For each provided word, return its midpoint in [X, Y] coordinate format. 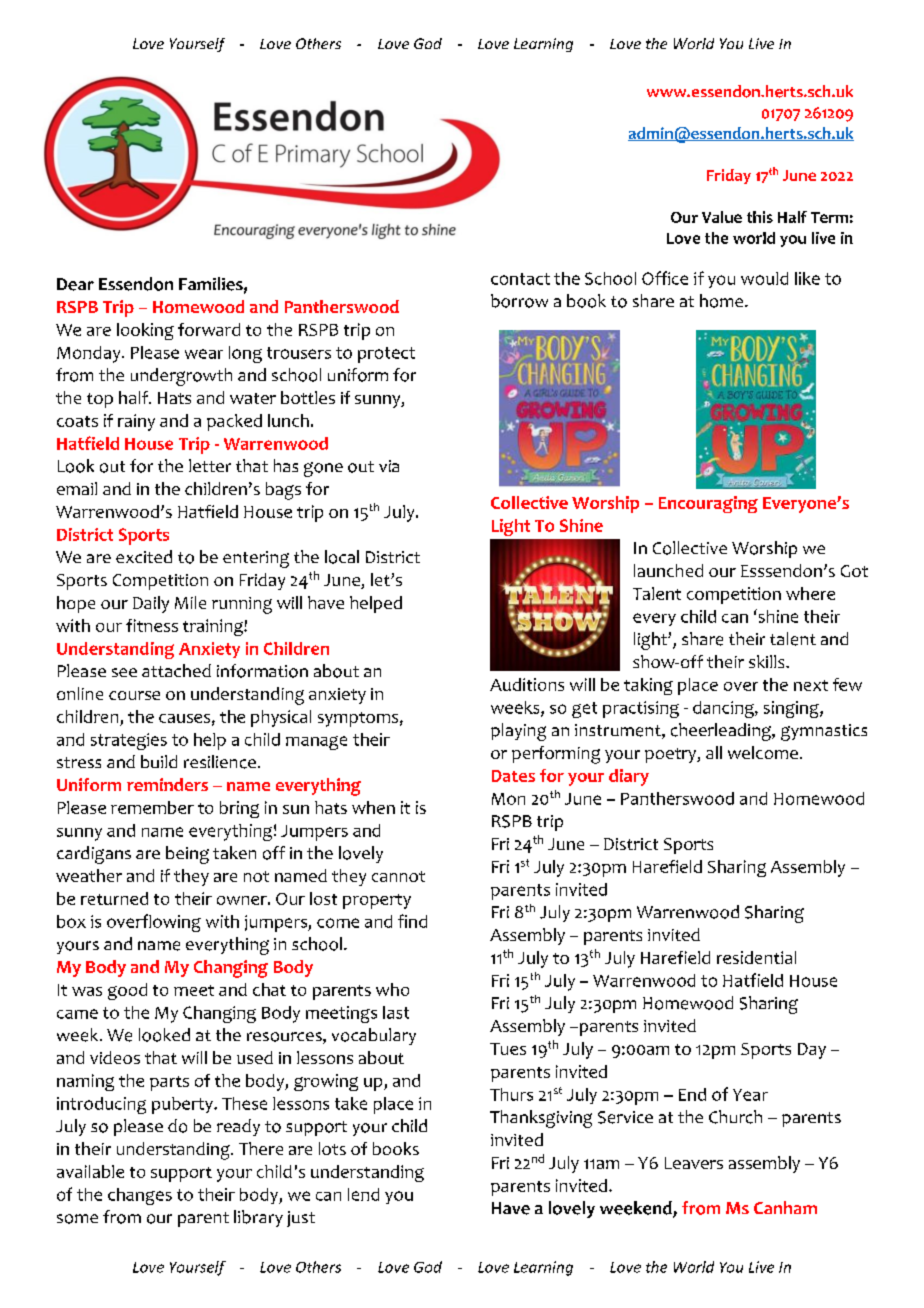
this [760, 217]
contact [520, 279]
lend [363, 1194]
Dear [75, 284]
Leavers [694, 1163]
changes [140, 1196]
